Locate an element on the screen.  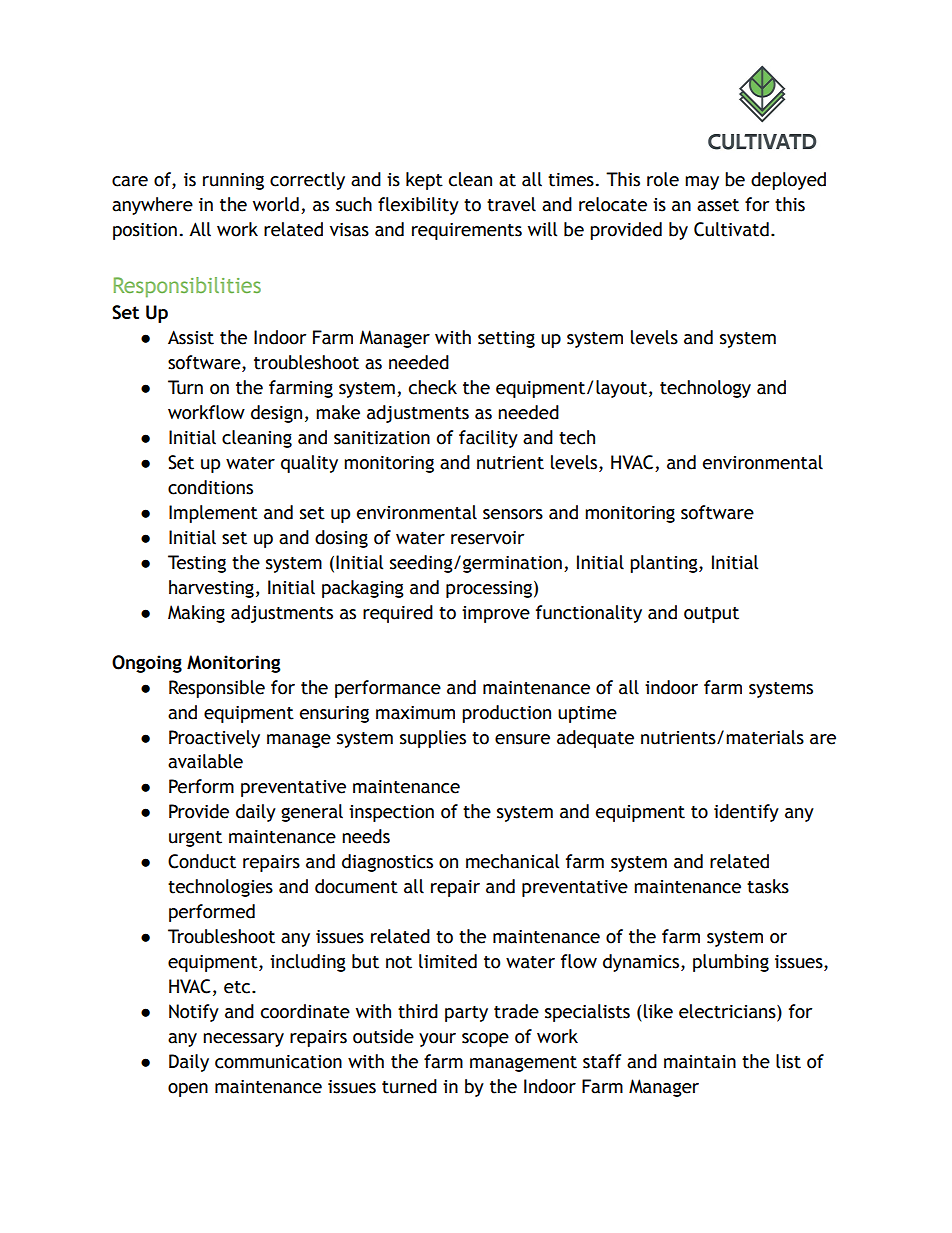
asset is located at coordinates (718, 205).
